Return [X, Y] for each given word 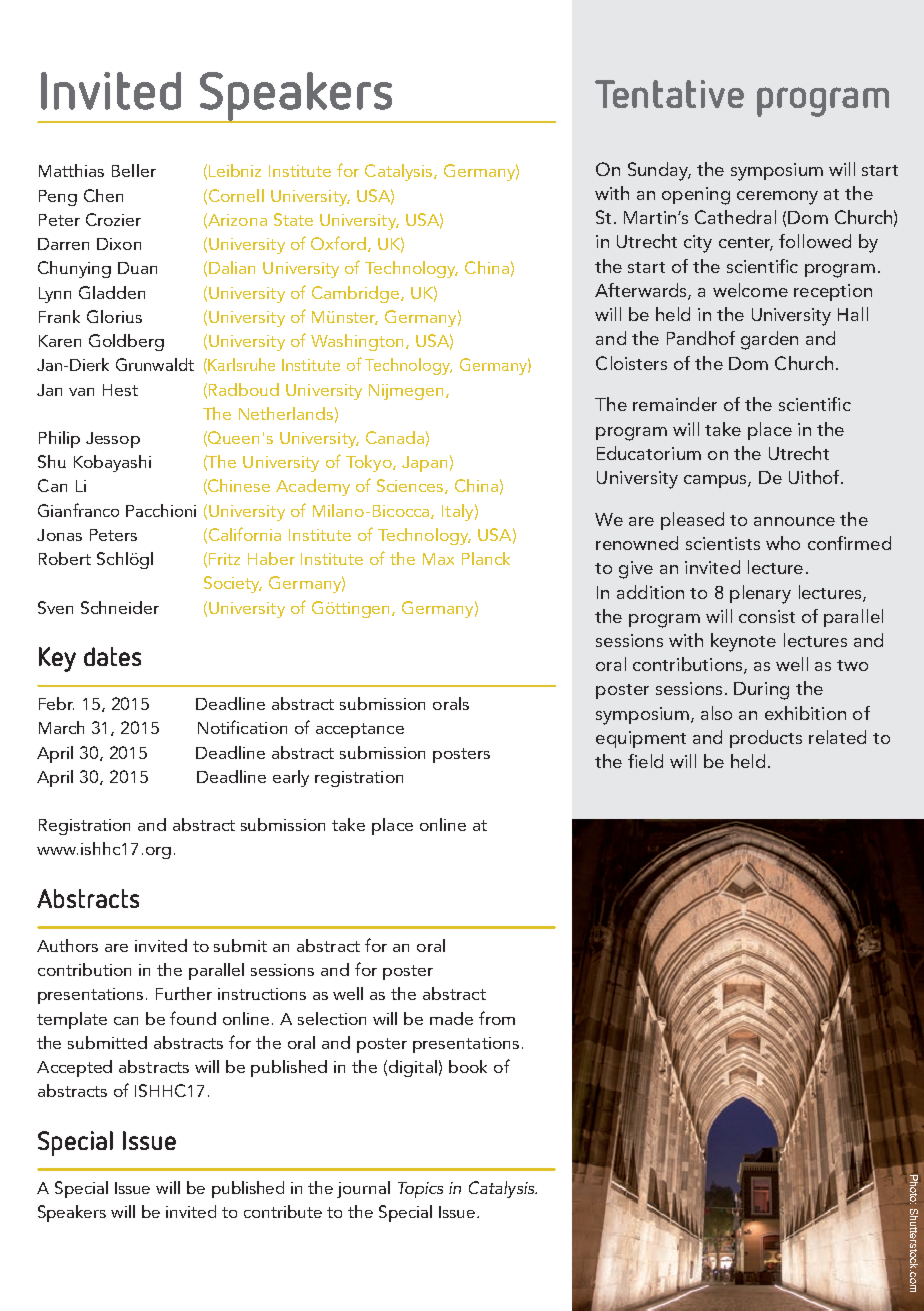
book [468, 1066]
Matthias [71, 170]
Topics [420, 1190]
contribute [283, 1211]
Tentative [669, 94]
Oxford [338, 243]
